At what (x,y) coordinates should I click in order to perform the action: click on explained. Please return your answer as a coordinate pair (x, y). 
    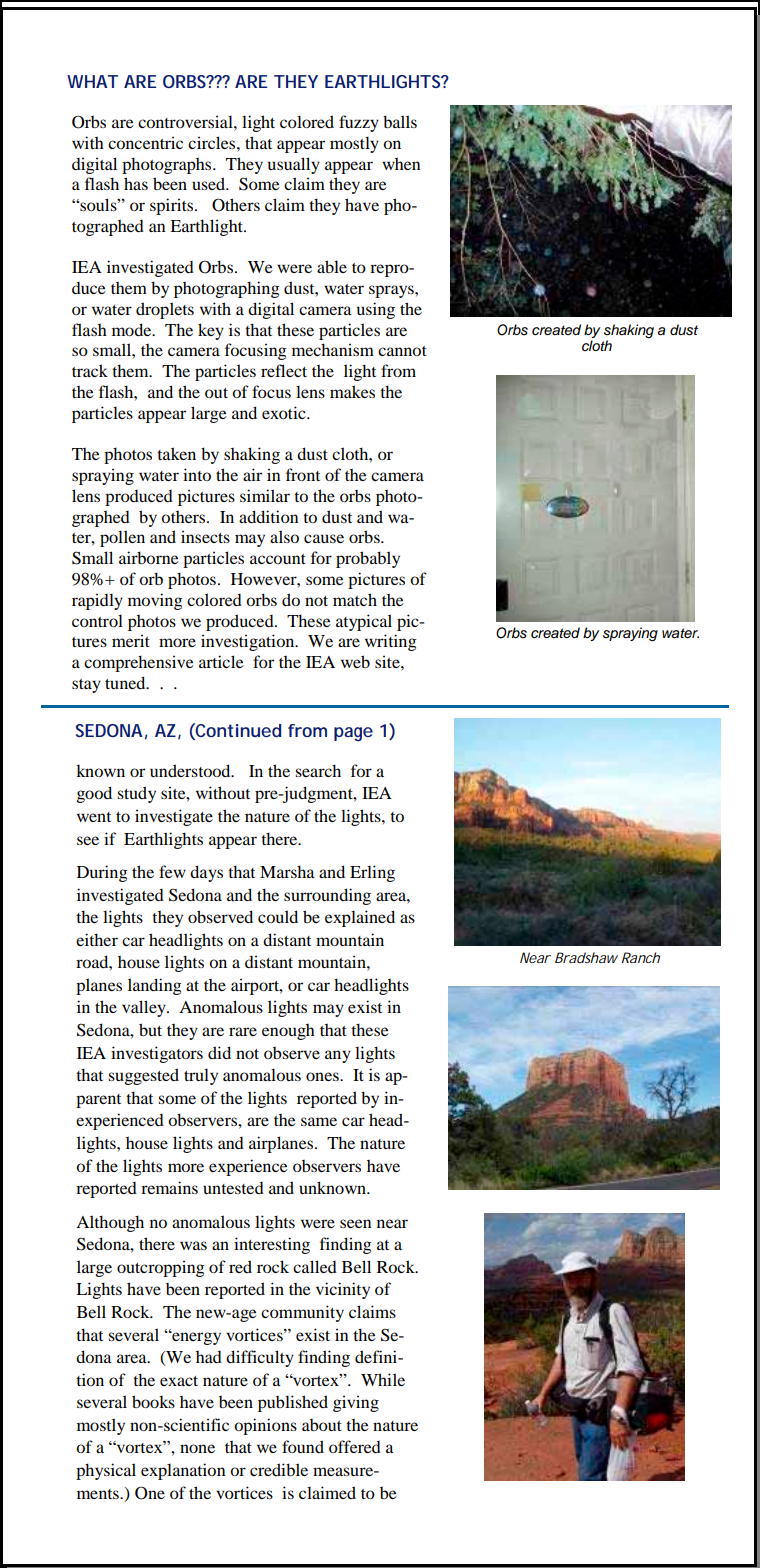
    Looking at the image, I should click on (360, 918).
